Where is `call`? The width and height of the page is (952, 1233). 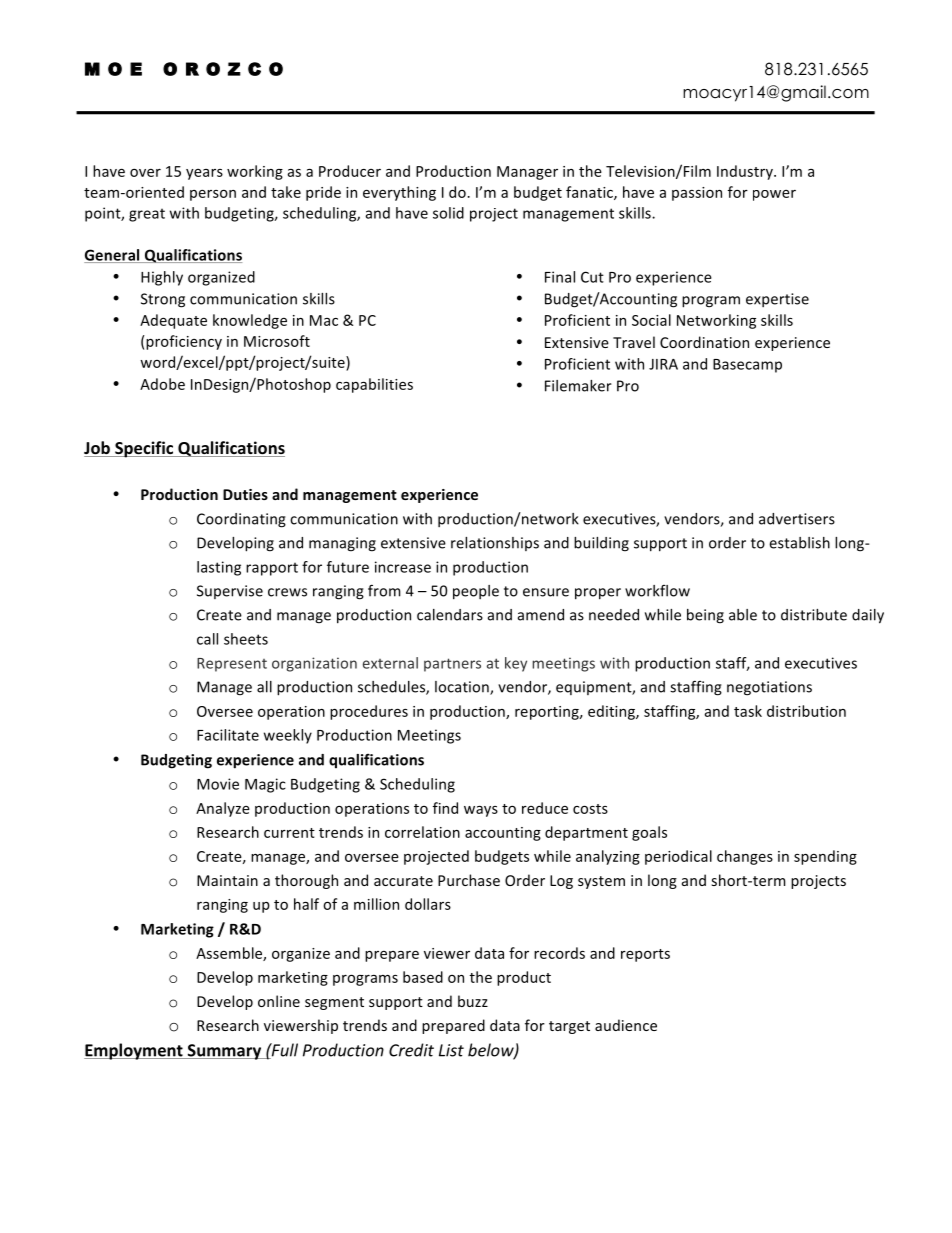 call is located at coordinates (207, 639).
